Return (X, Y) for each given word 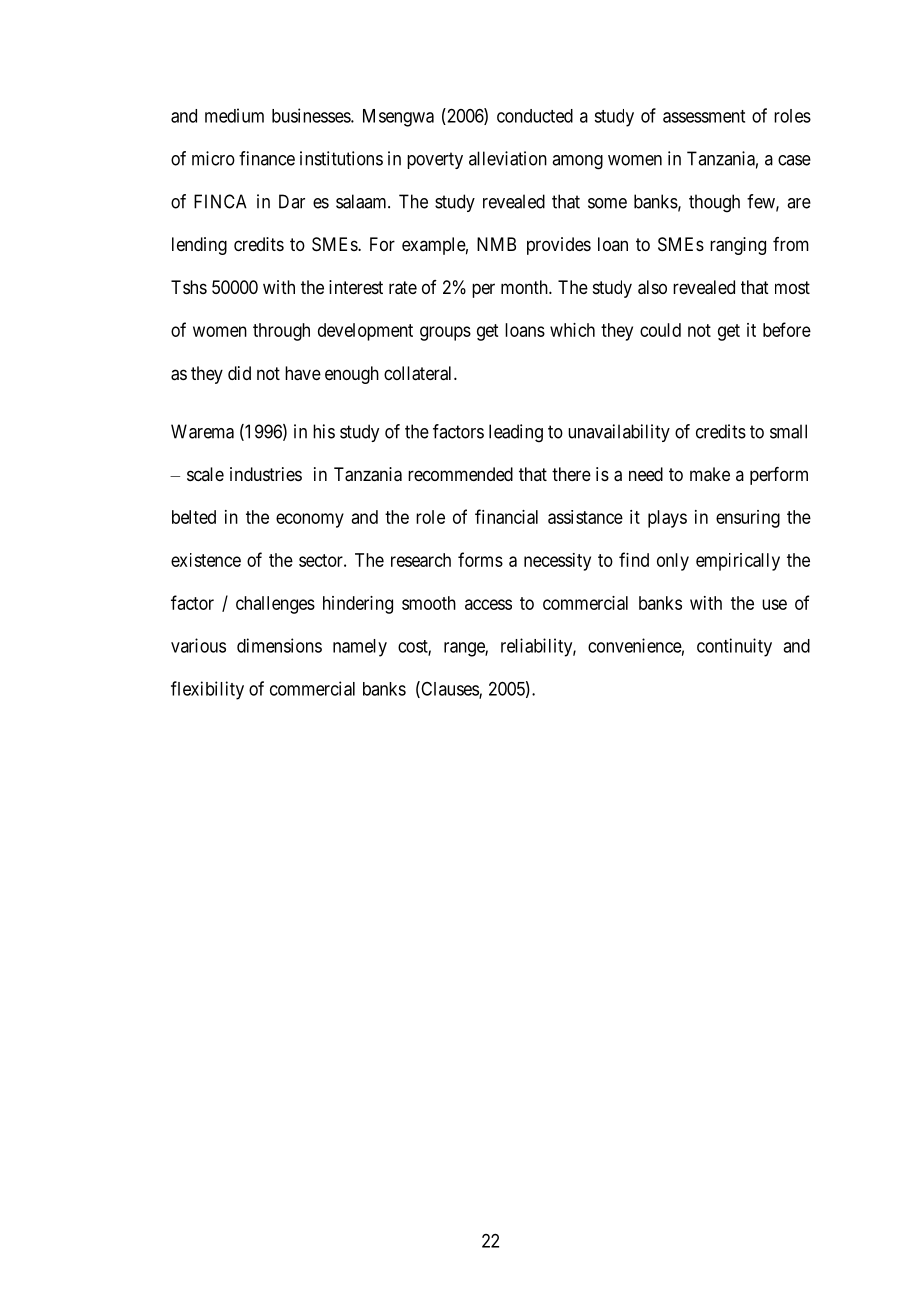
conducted (535, 116)
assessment (704, 116)
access (488, 604)
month (525, 287)
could (660, 330)
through (281, 332)
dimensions (279, 645)
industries (266, 474)
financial (506, 516)
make (710, 474)
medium (234, 115)
